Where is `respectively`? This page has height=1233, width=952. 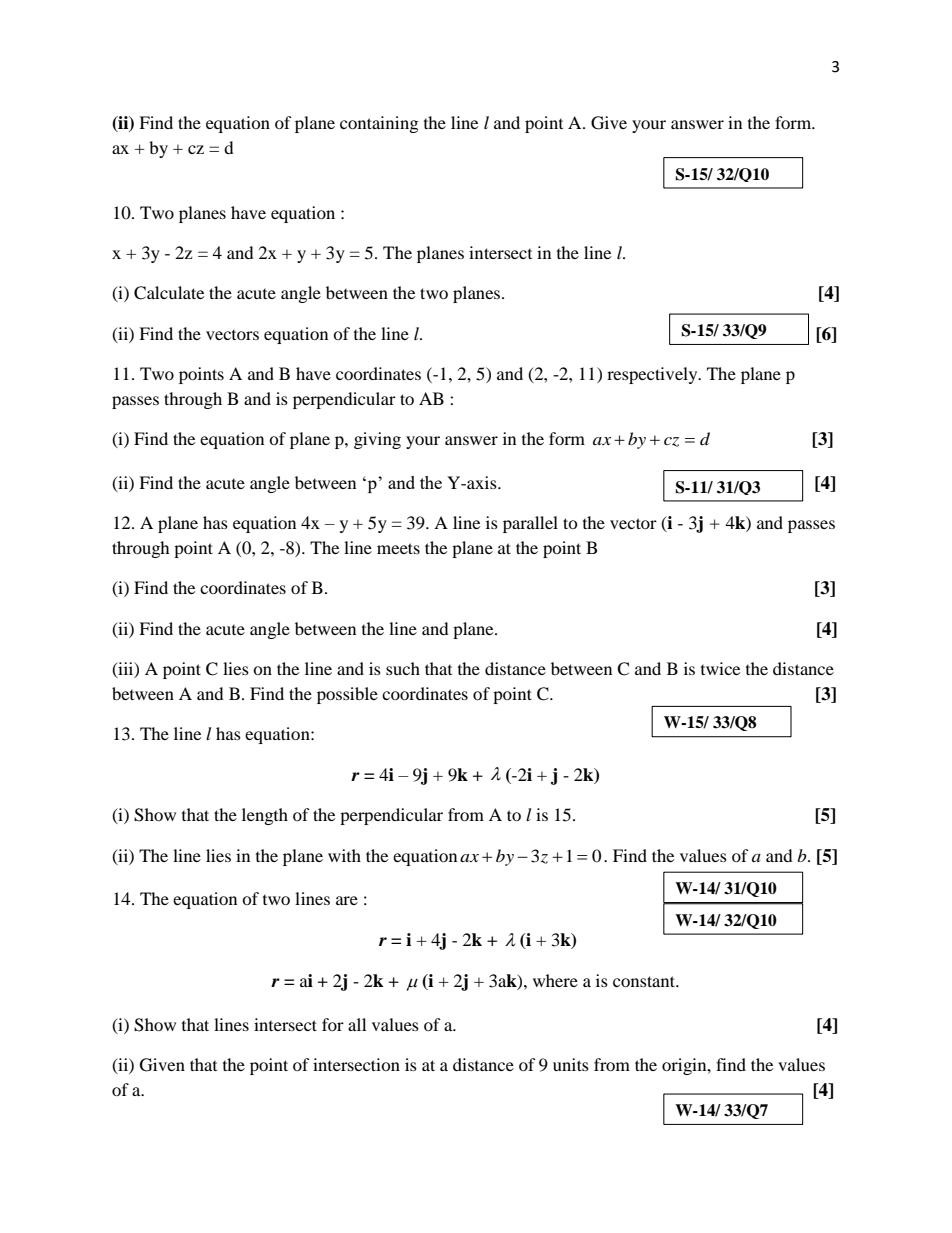
respectively is located at coordinates (653, 375).
